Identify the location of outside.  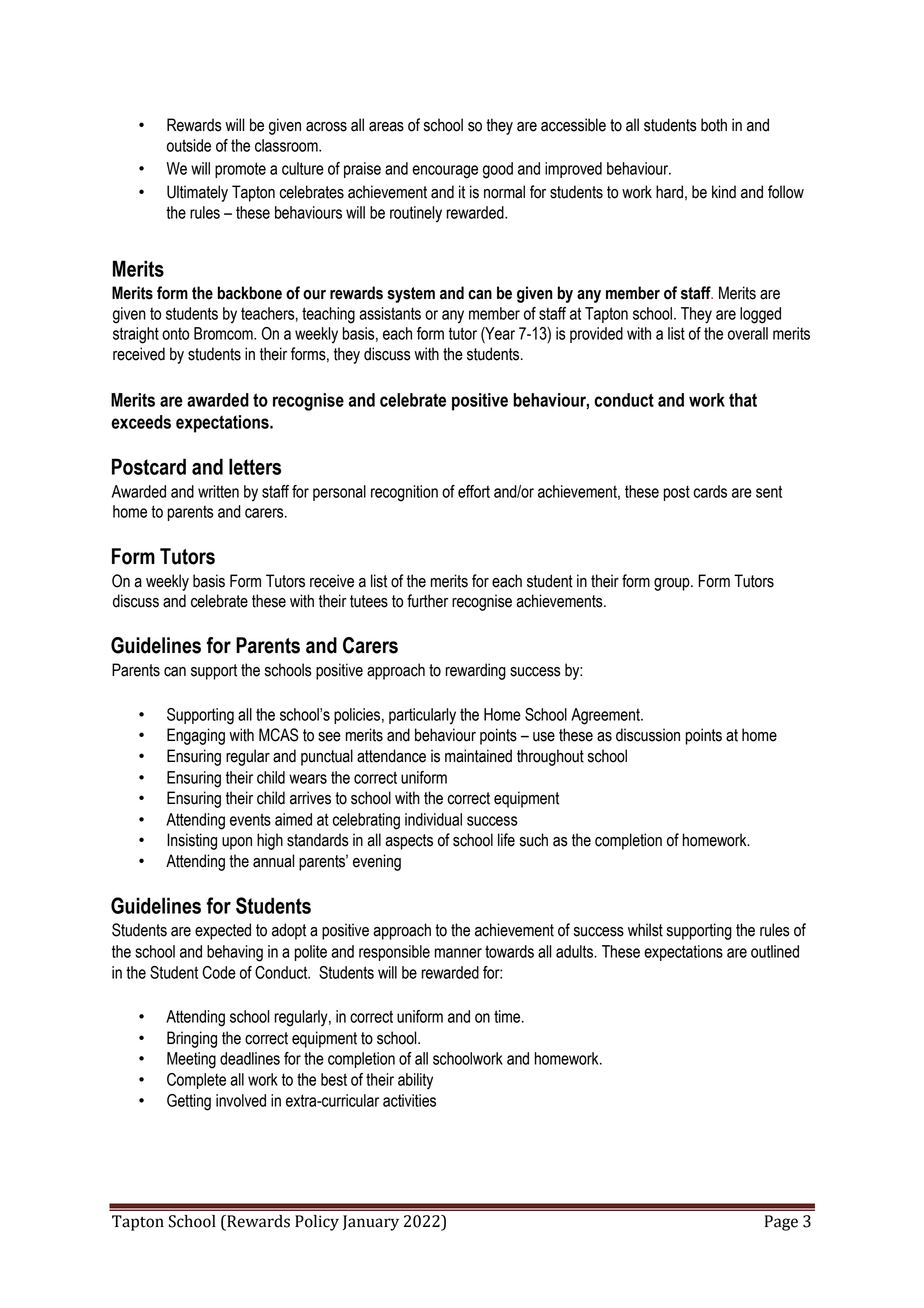
(189, 145).
